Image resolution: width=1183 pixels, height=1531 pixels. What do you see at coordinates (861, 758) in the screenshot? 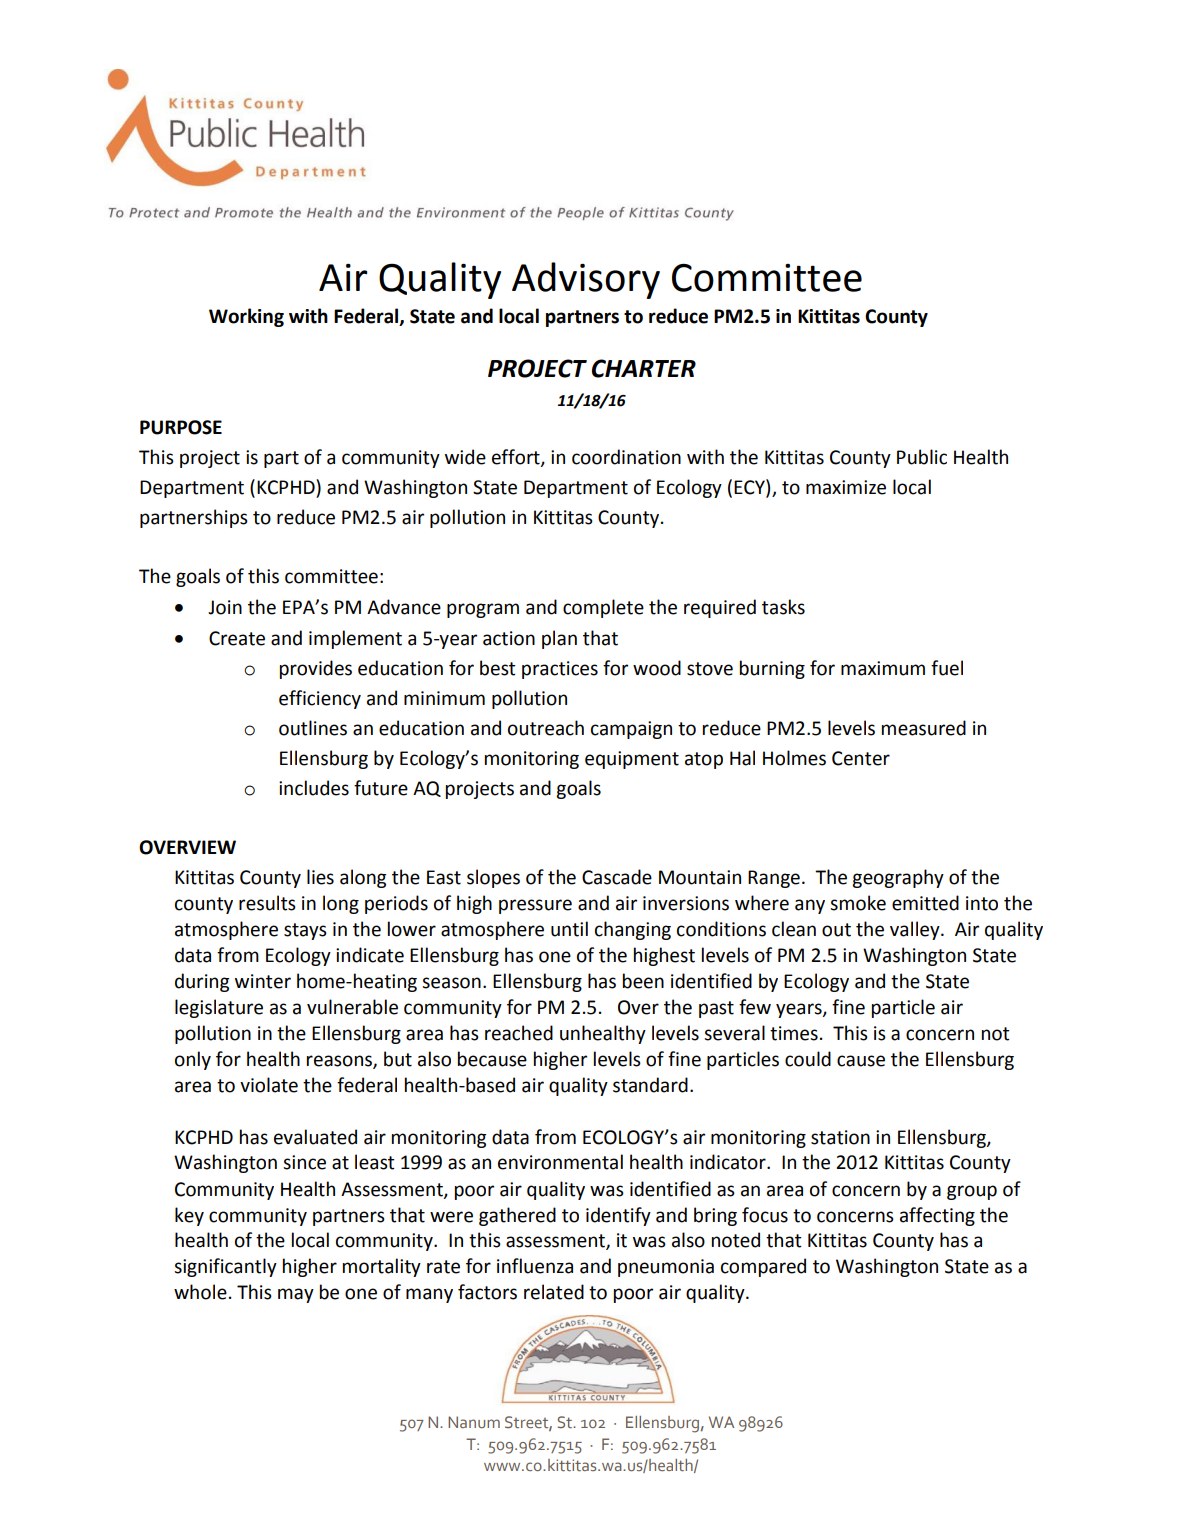
I see `Center` at bounding box center [861, 758].
